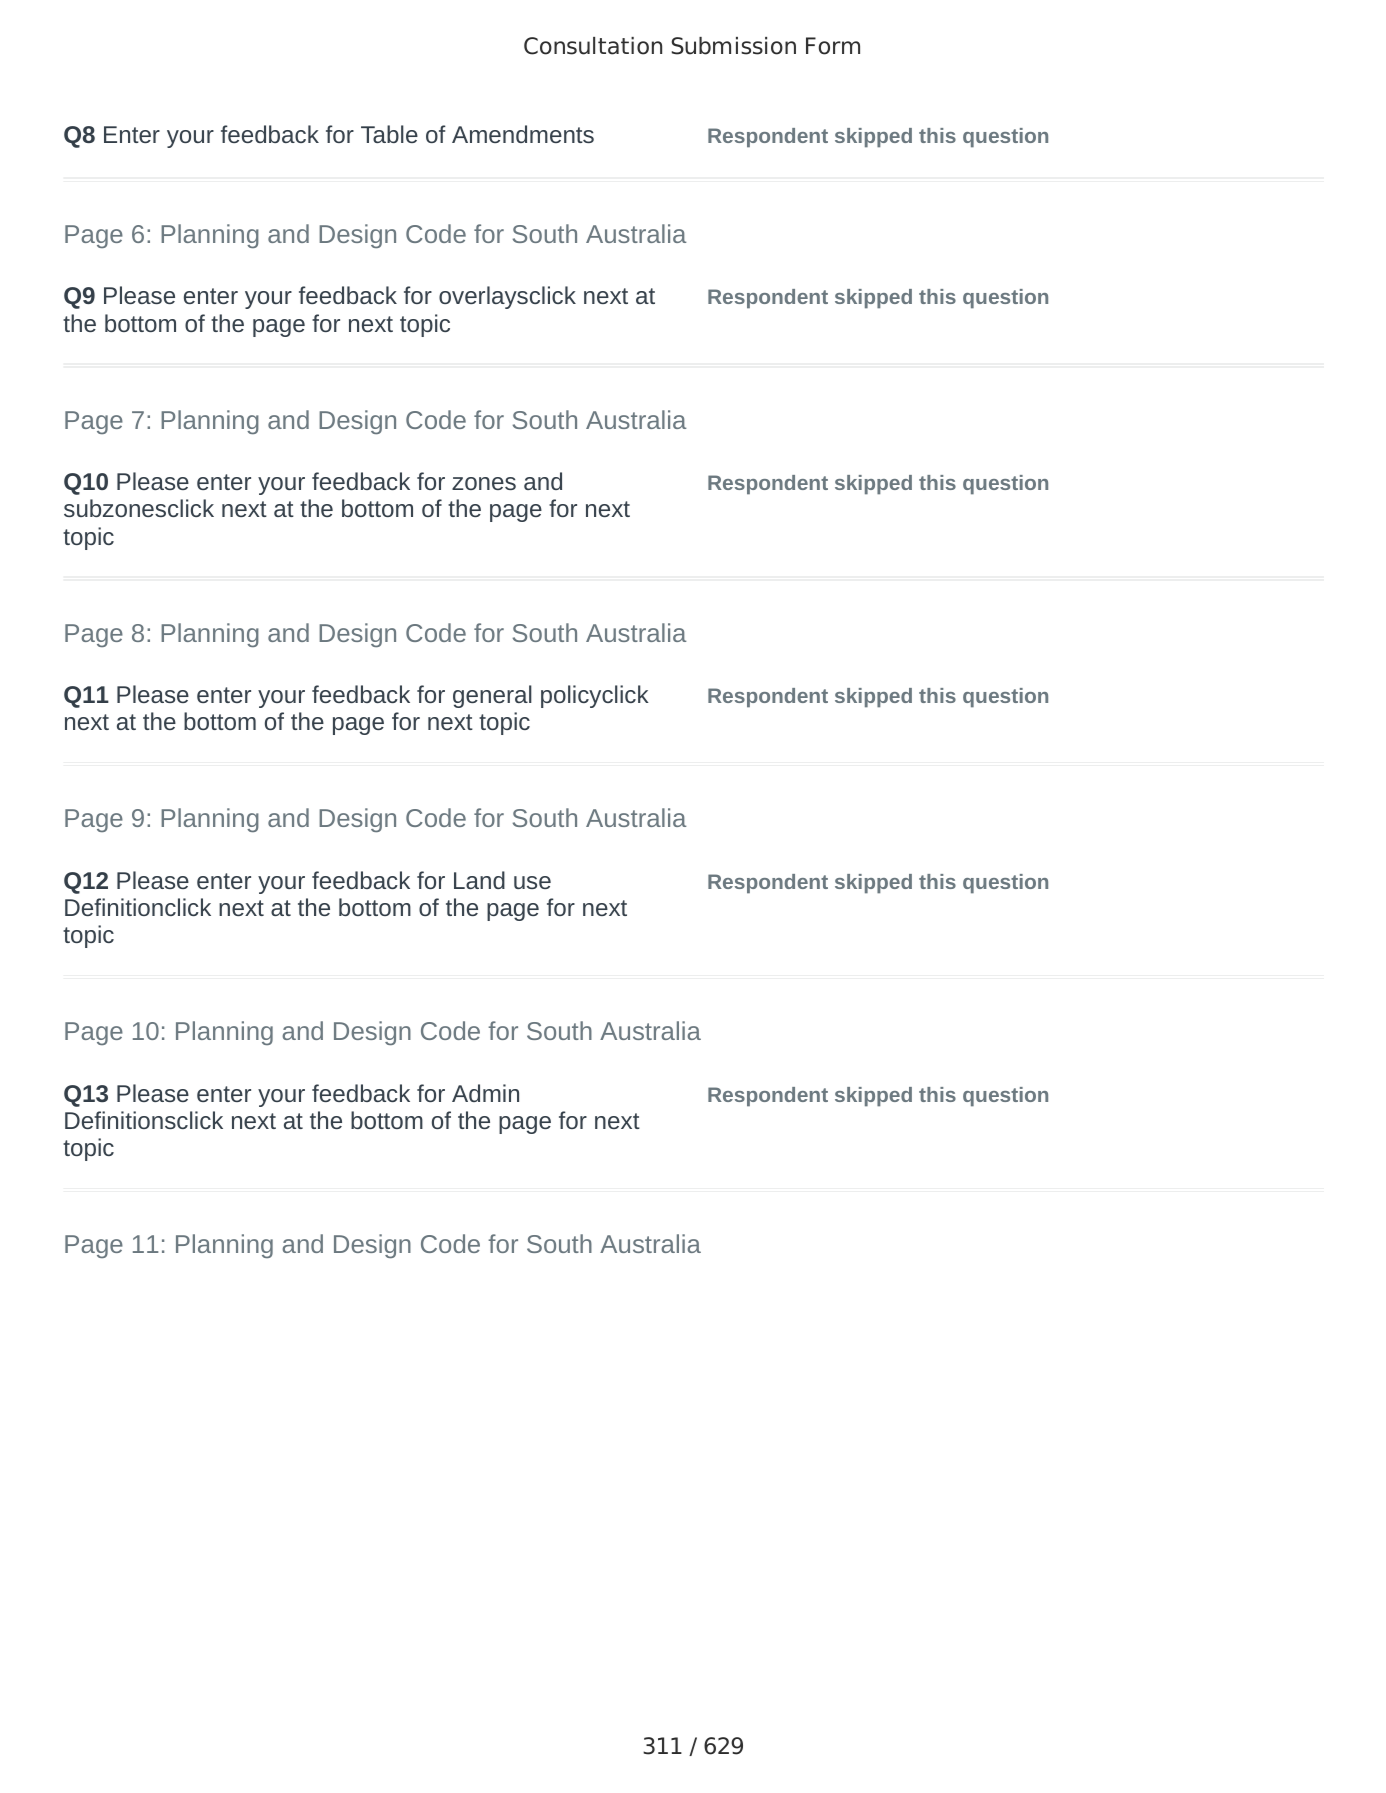 The height and width of the page is (1793, 1386). I want to click on Table, so click(389, 134).
